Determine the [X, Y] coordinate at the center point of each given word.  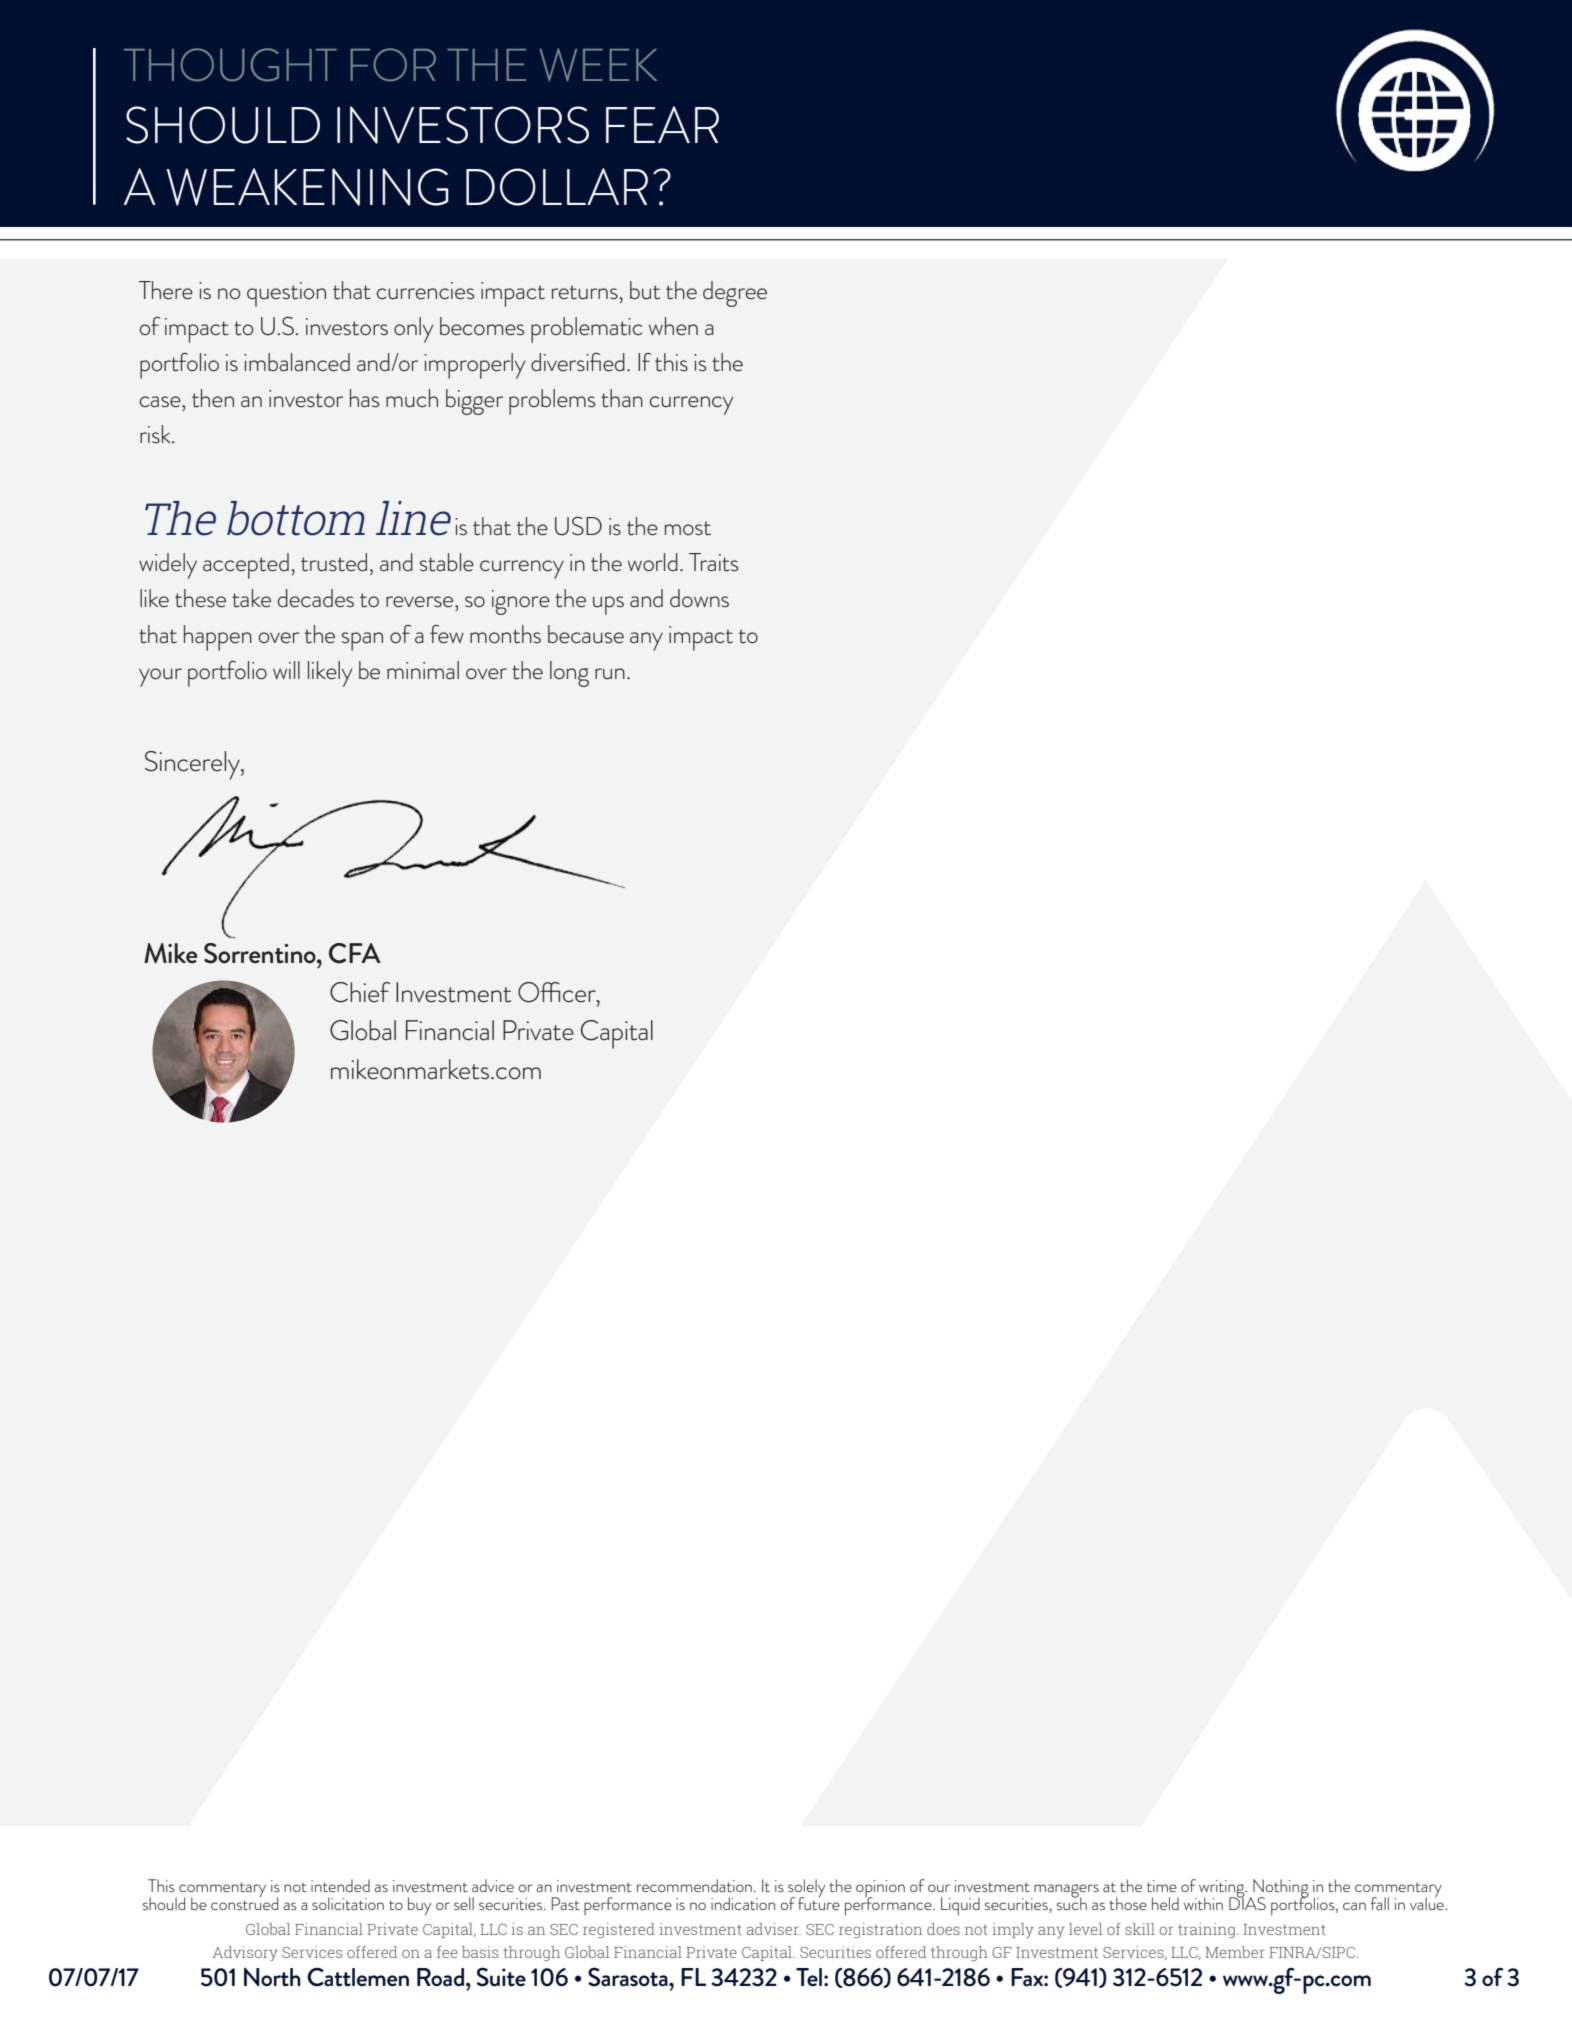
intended [340, 1885]
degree [735, 294]
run [610, 673]
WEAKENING [308, 187]
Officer [558, 992]
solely [807, 1889]
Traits [713, 562]
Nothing [1280, 1889]
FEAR [662, 124]
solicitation [348, 1903]
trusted [334, 562]
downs [699, 598]
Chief [360, 992]
